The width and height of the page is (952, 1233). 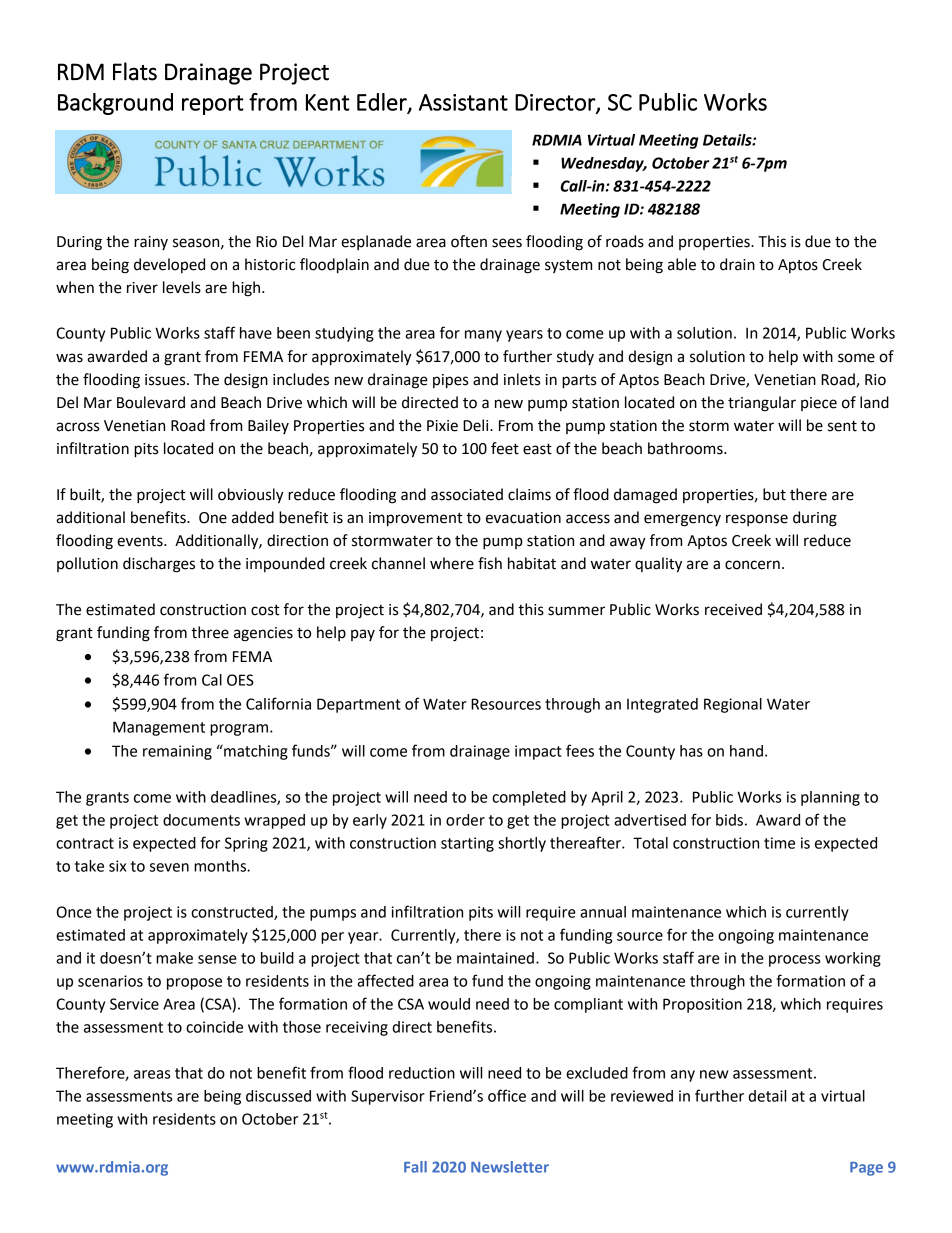 What do you see at coordinates (213, 105) in the page?
I see `report` at bounding box center [213, 105].
